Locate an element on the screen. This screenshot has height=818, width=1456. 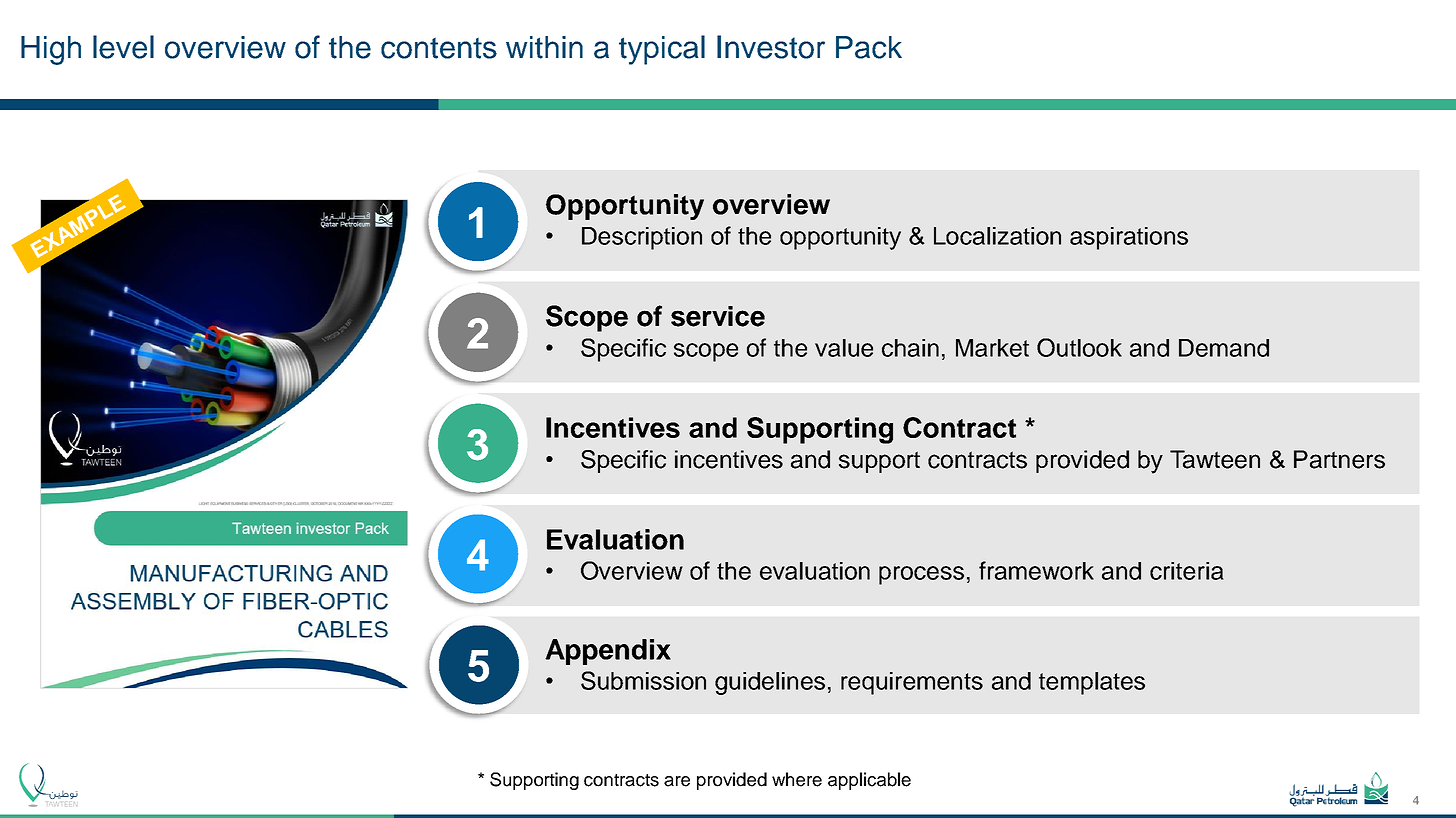
typical is located at coordinates (662, 50).
